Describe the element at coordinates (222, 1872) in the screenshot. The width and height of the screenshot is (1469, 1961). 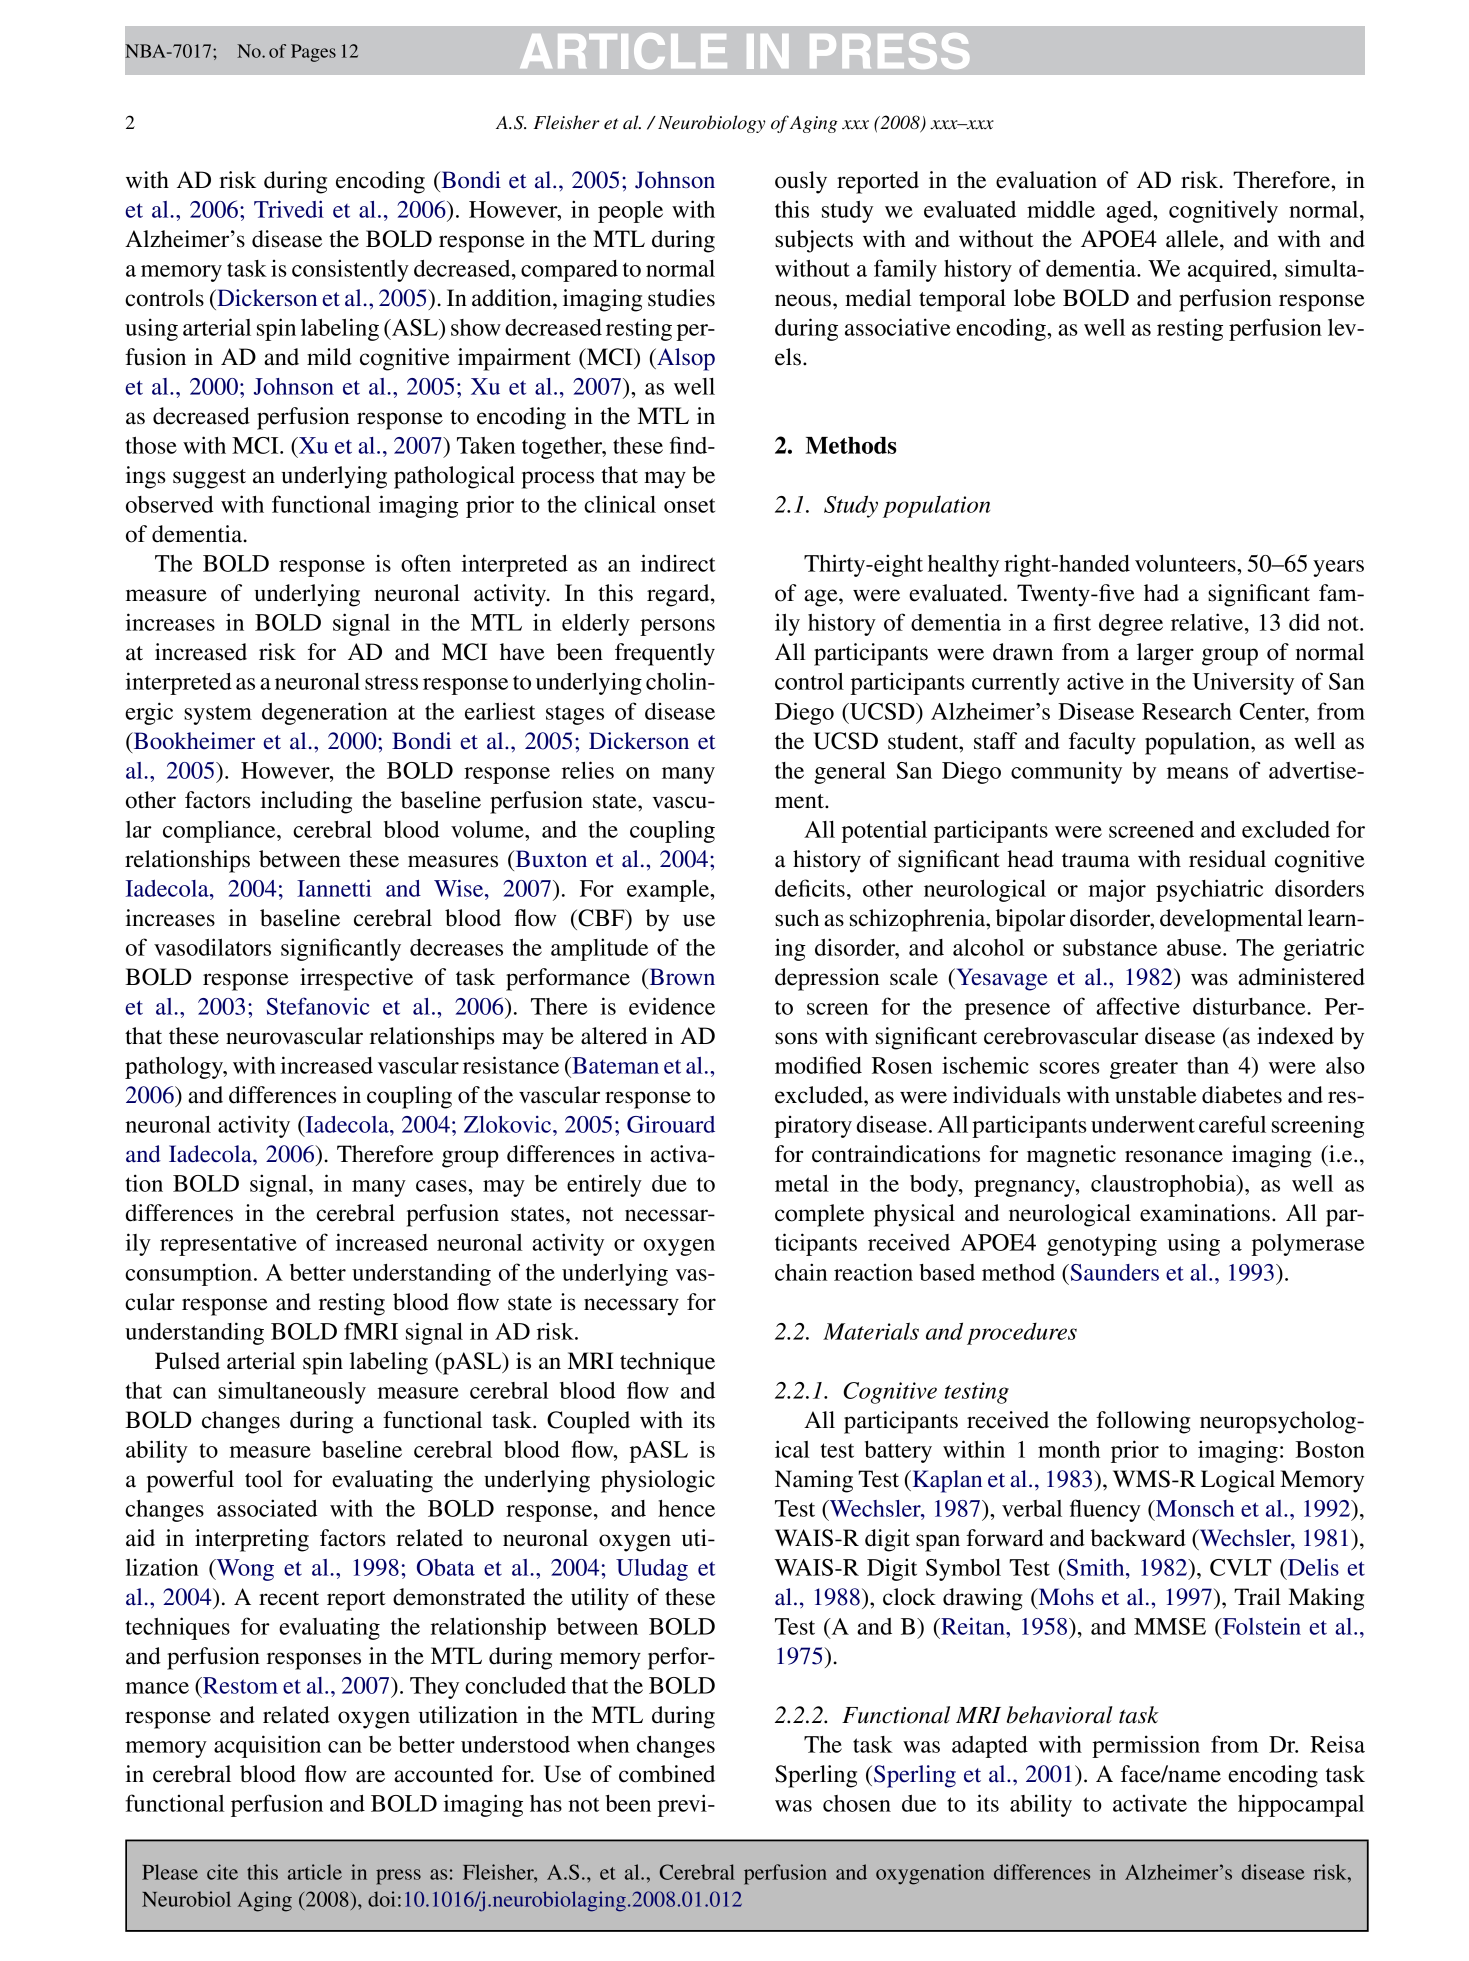
I see `cite` at that location.
